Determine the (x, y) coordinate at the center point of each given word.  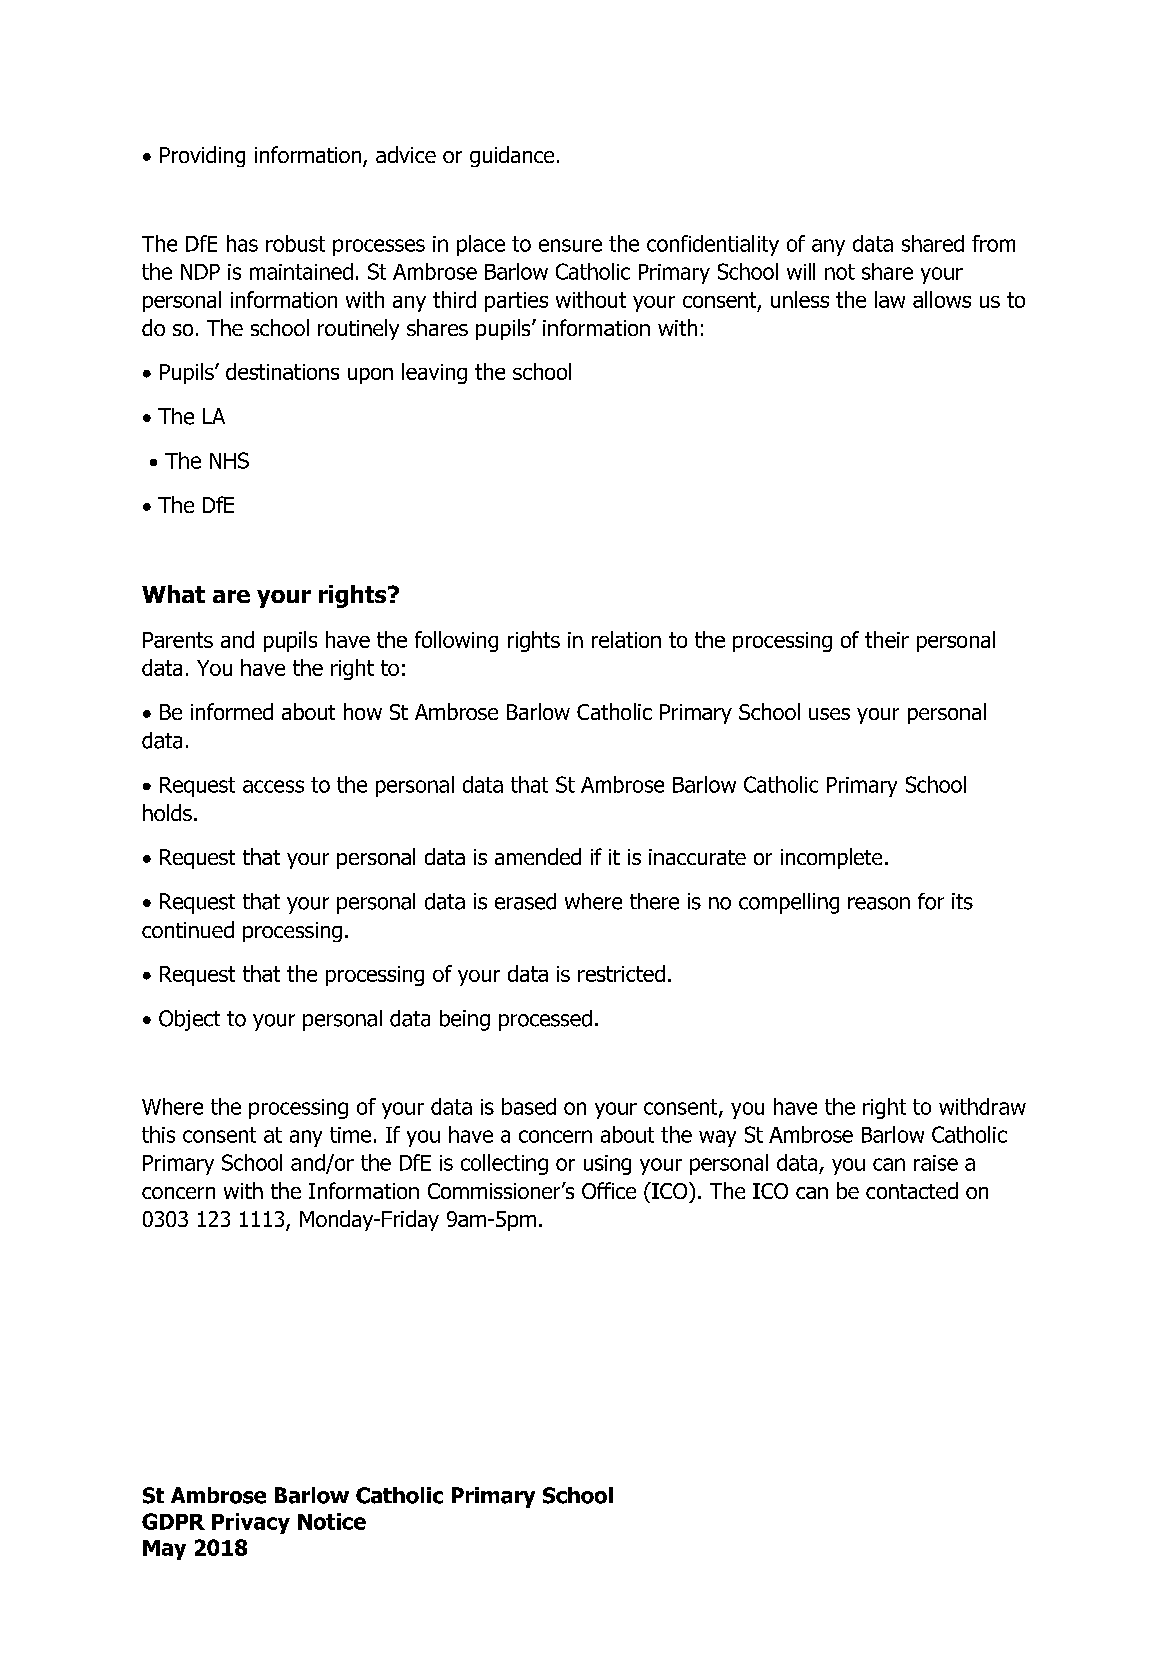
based (529, 1106)
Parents (178, 640)
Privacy (251, 1523)
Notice (332, 1521)
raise (936, 1163)
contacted (912, 1190)
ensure (570, 245)
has (242, 243)
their (887, 639)
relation (626, 639)
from (993, 243)
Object (189, 1020)
